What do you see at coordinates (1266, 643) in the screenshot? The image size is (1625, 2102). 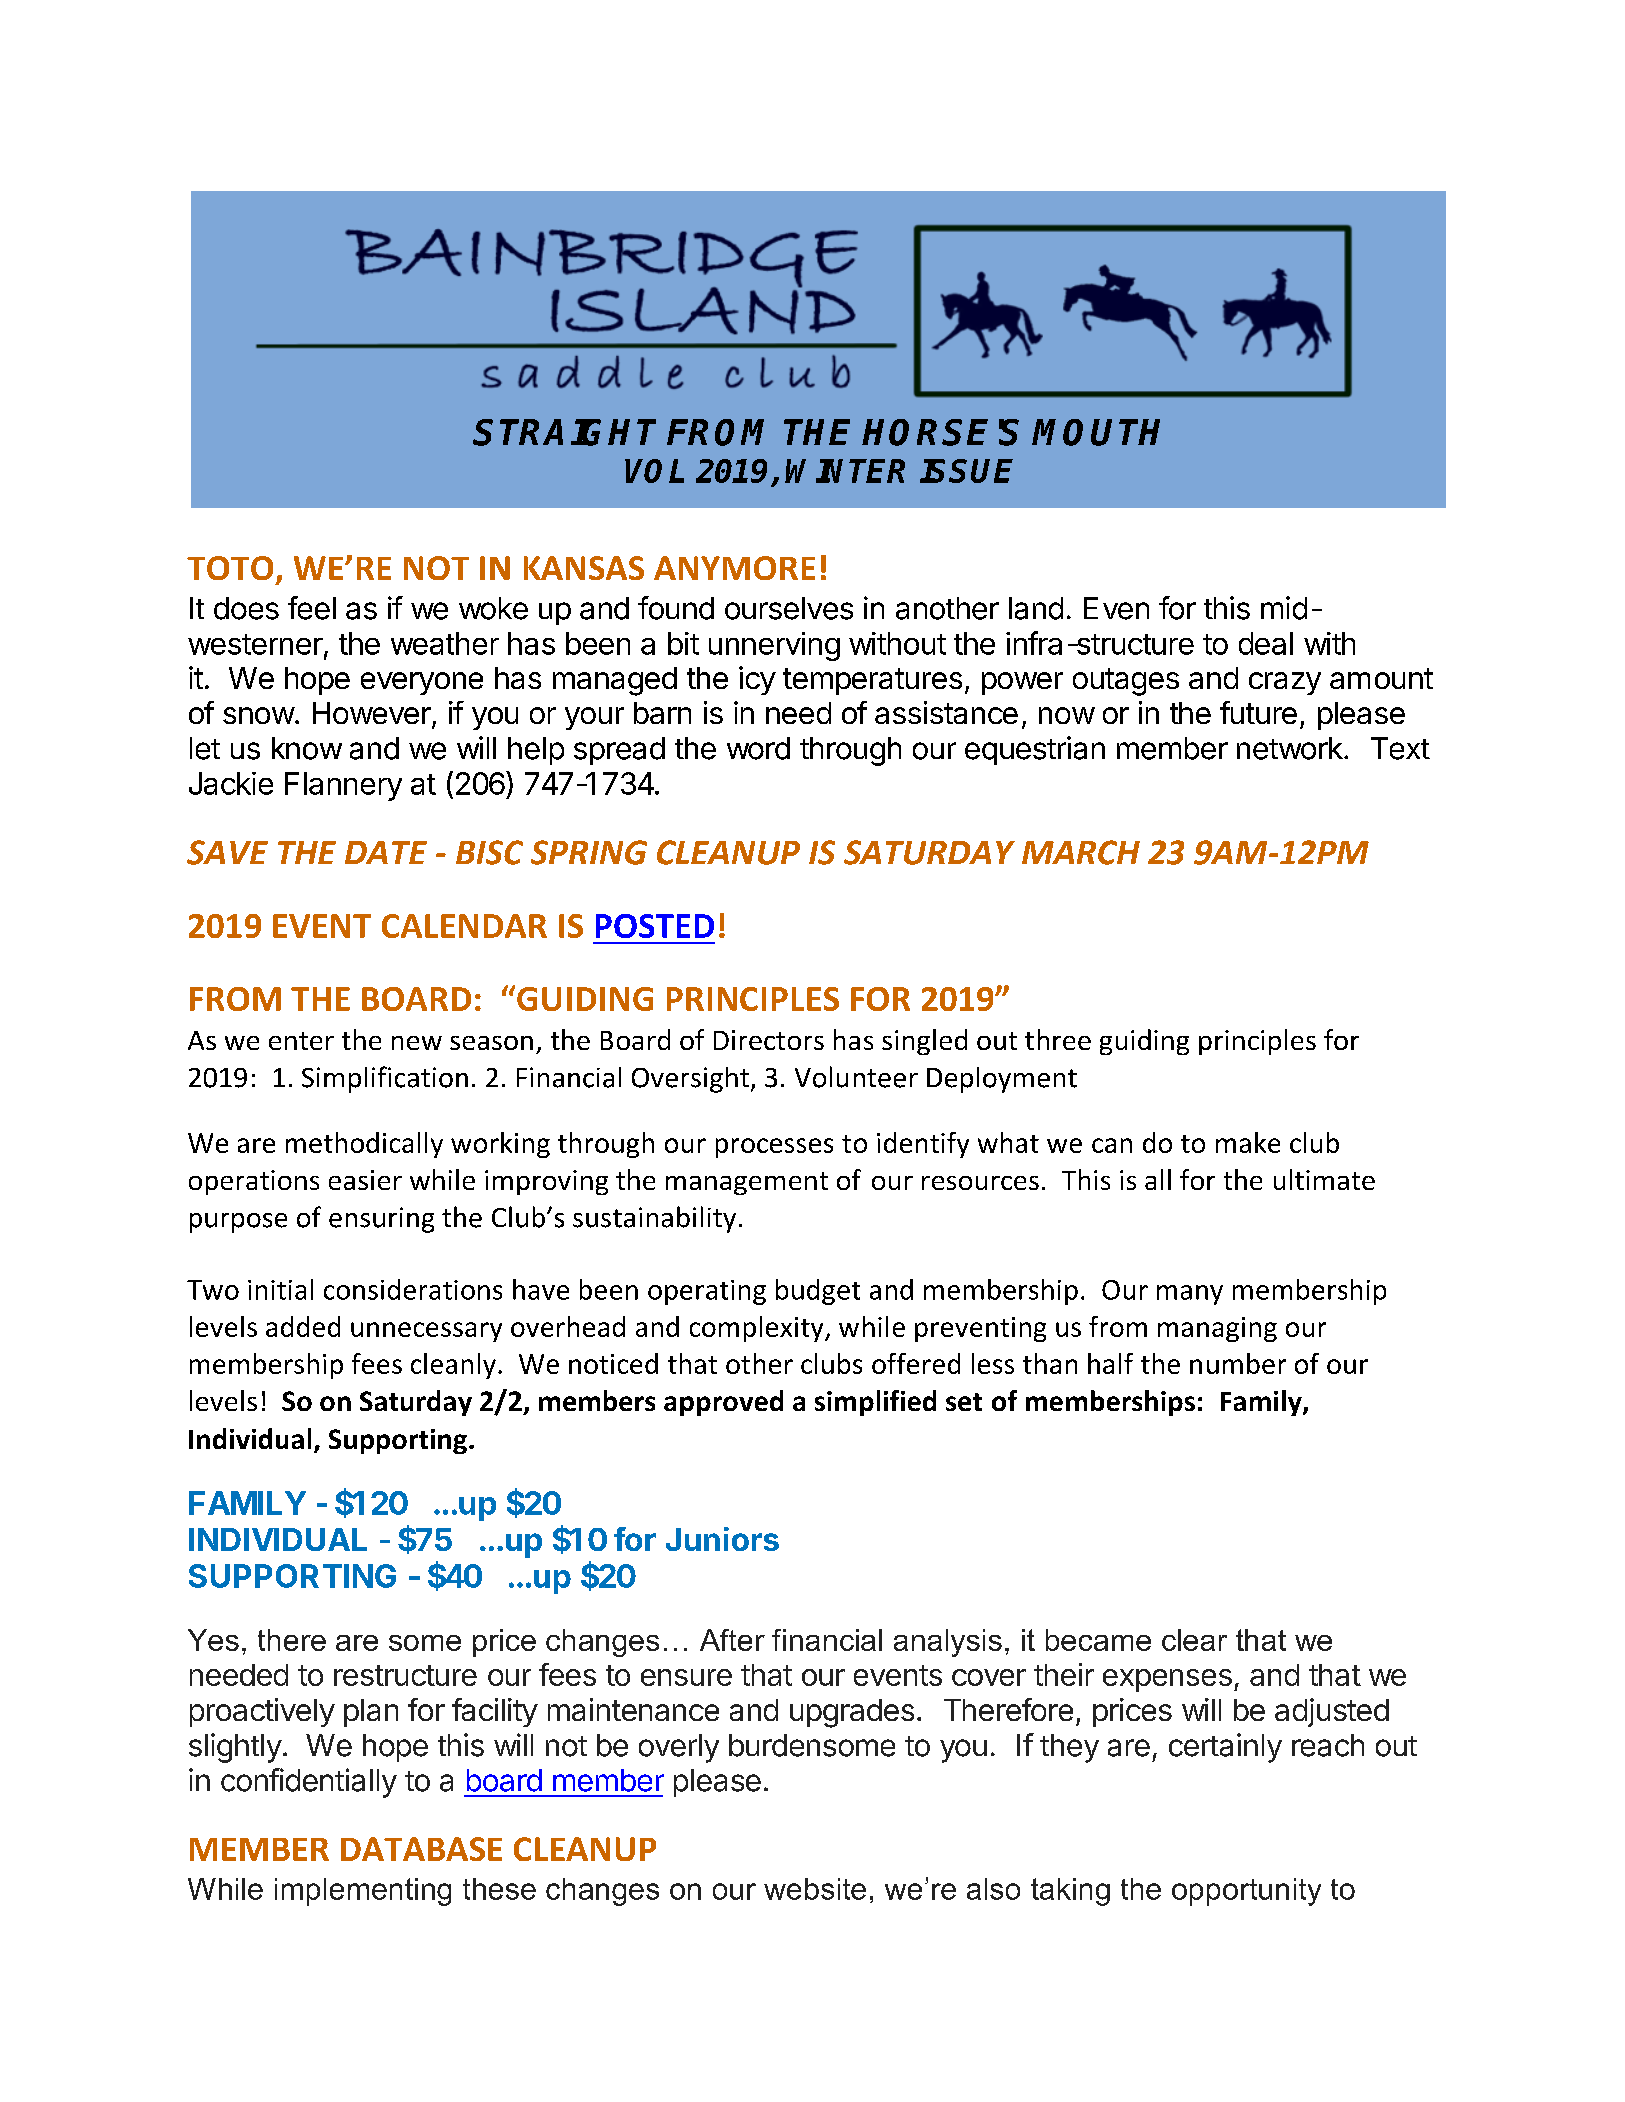 I see `deal` at bounding box center [1266, 643].
